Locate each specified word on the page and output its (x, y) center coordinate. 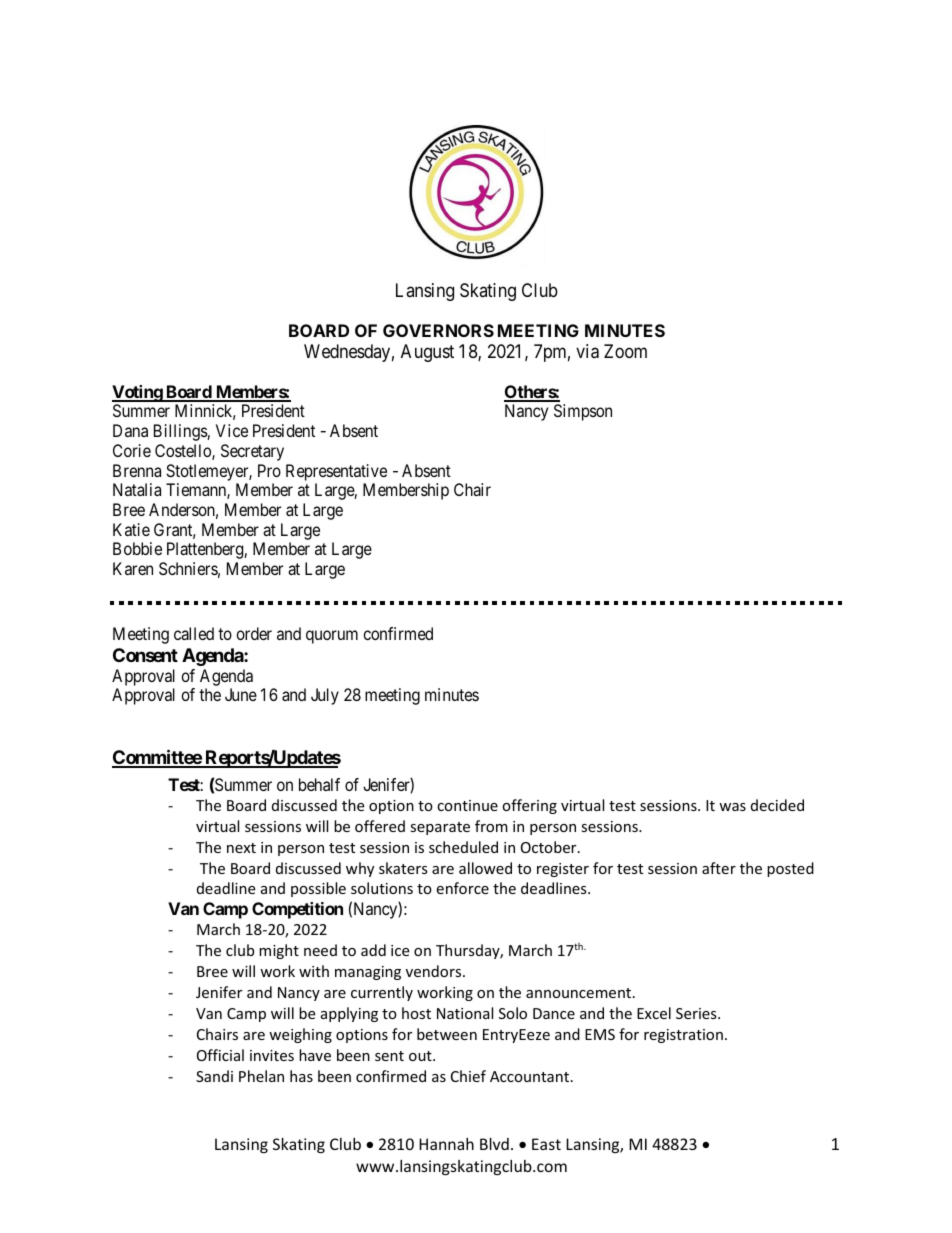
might (279, 951)
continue (467, 805)
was (732, 807)
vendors (435, 971)
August (427, 353)
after (719, 868)
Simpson (583, 412)
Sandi (214, 1076)
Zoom (625, 351)
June (241, 694)
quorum (332, 637)
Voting (138, 393)
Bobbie (137, 548)
